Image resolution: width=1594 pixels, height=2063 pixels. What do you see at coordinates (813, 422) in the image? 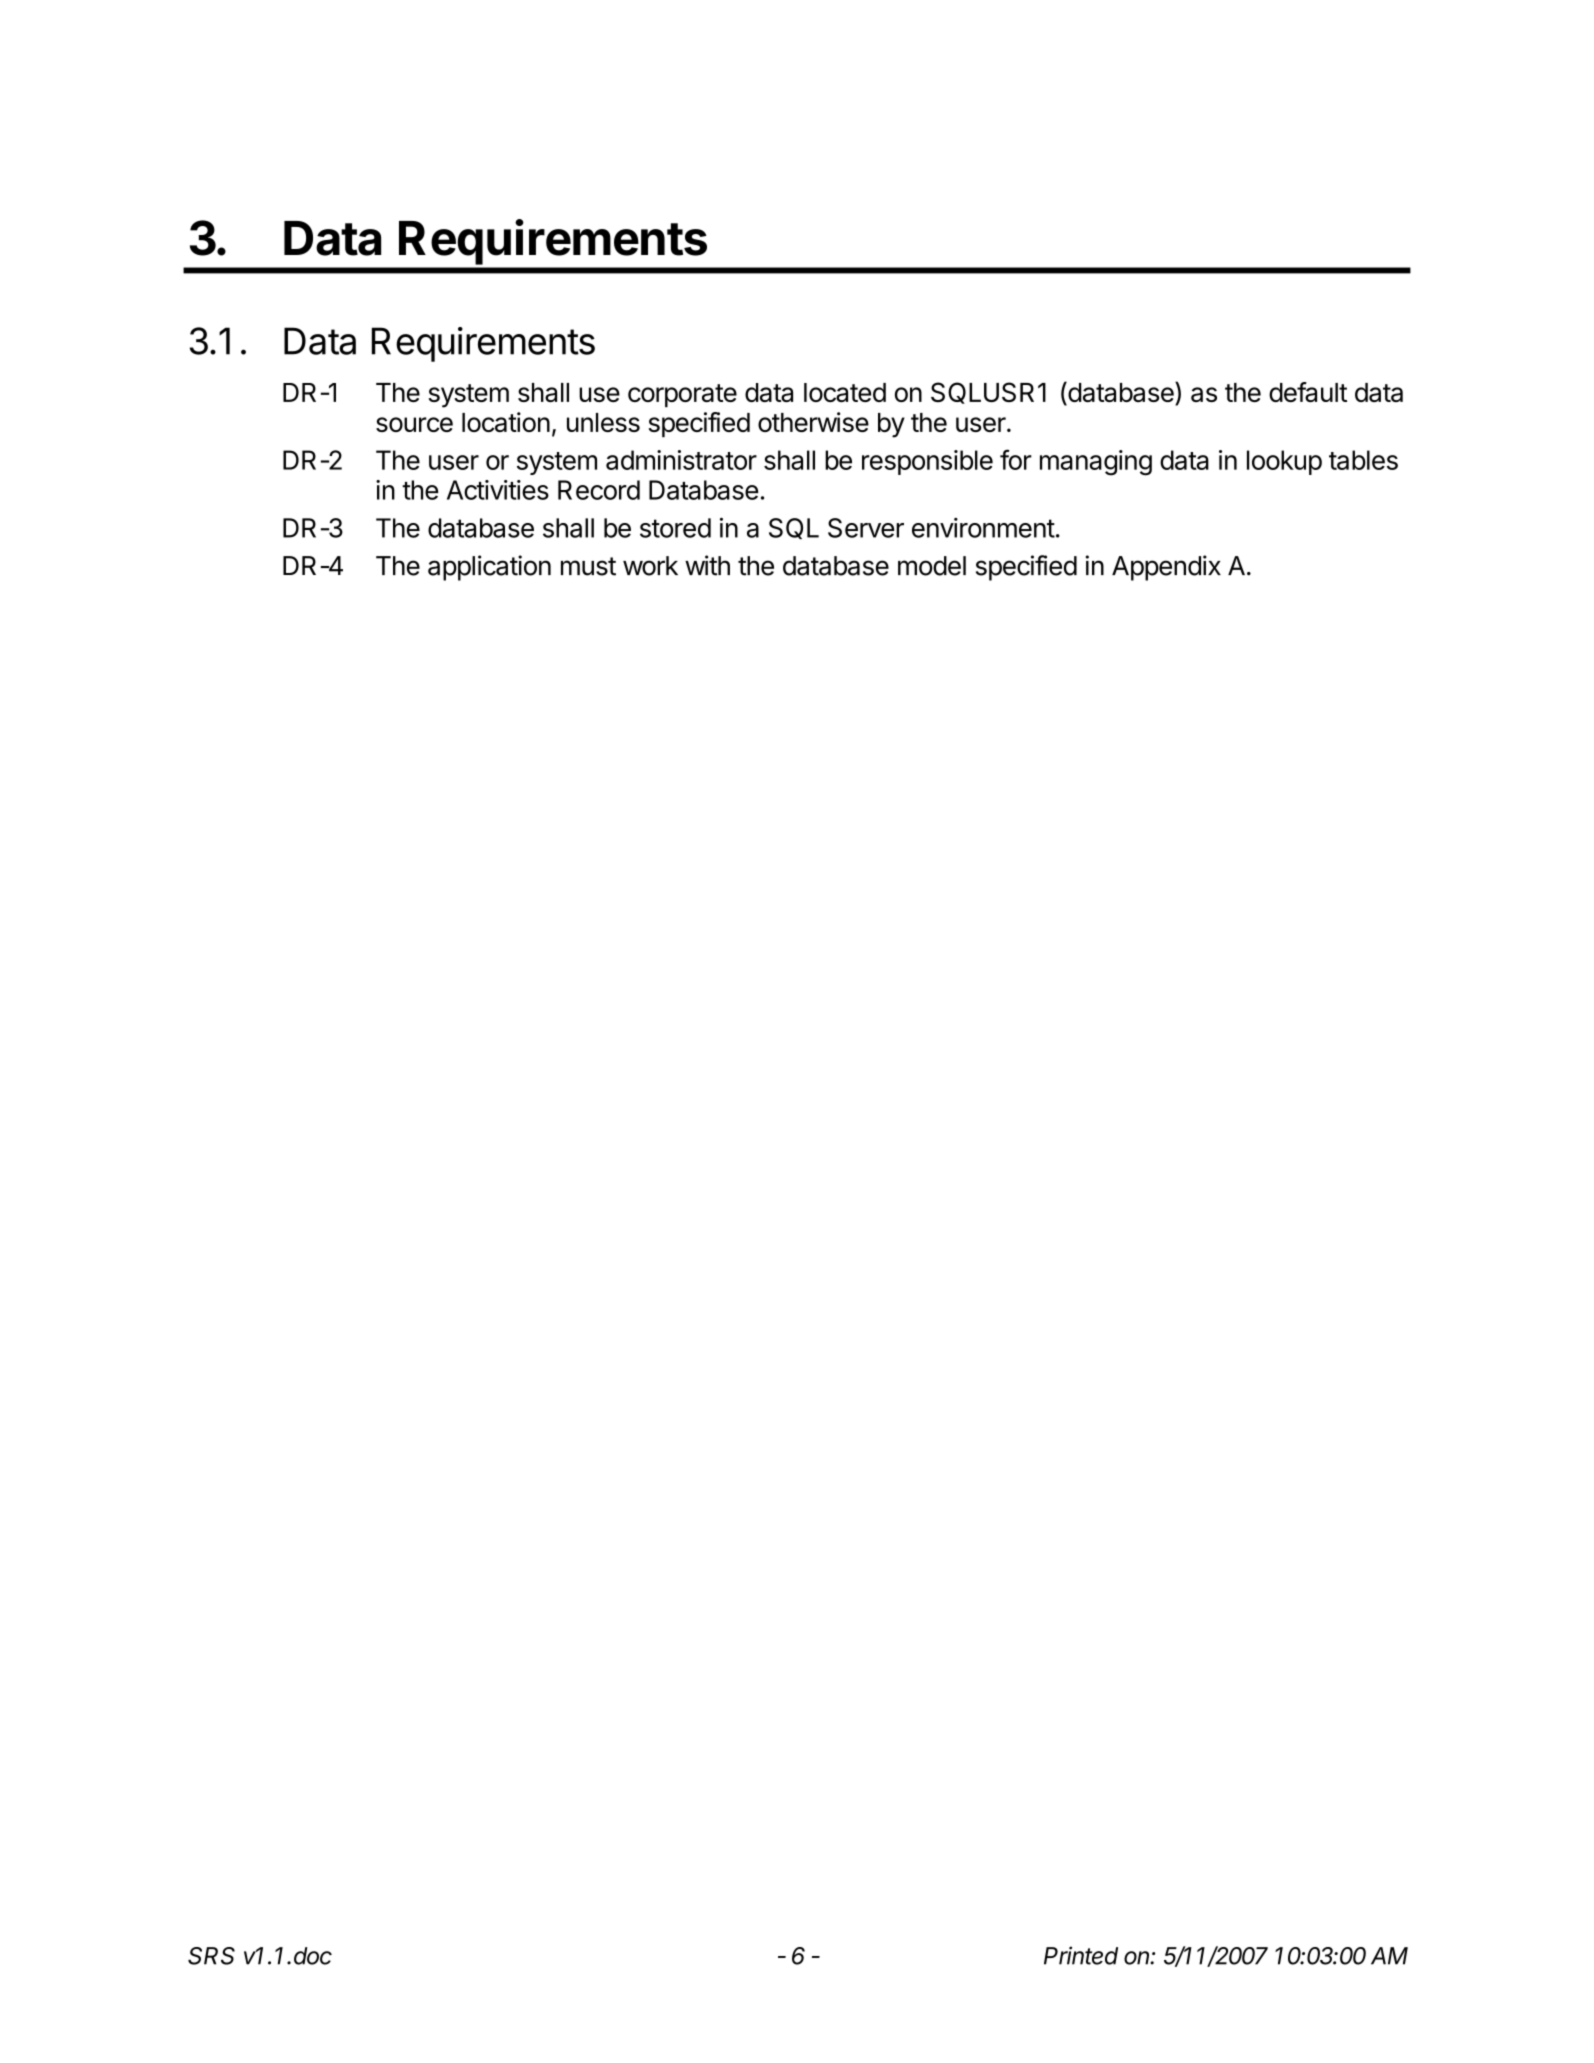
I see `otherwise` at bounding box center [813, 422].
